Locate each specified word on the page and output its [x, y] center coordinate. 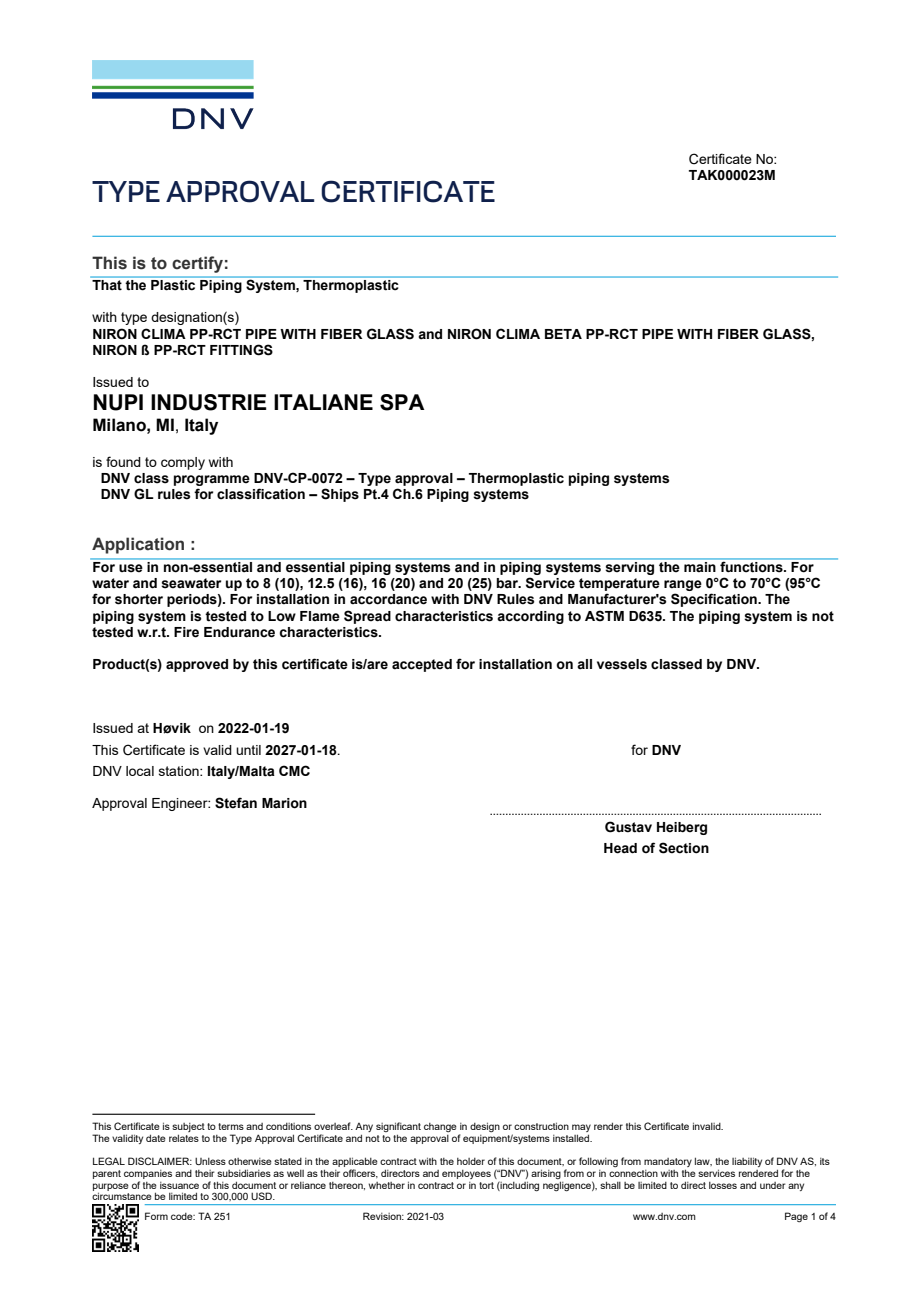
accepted [422, 665]
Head [620, 848]
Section [684, 848]
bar [508, 583]
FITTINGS [241, 350]
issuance [179, 1185]
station [180, 771]
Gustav [628, 827]
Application [138, 545]
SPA [402, 402]
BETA [563, 334]
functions [752, 567]
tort [486, 1185]
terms [231, 1126]
